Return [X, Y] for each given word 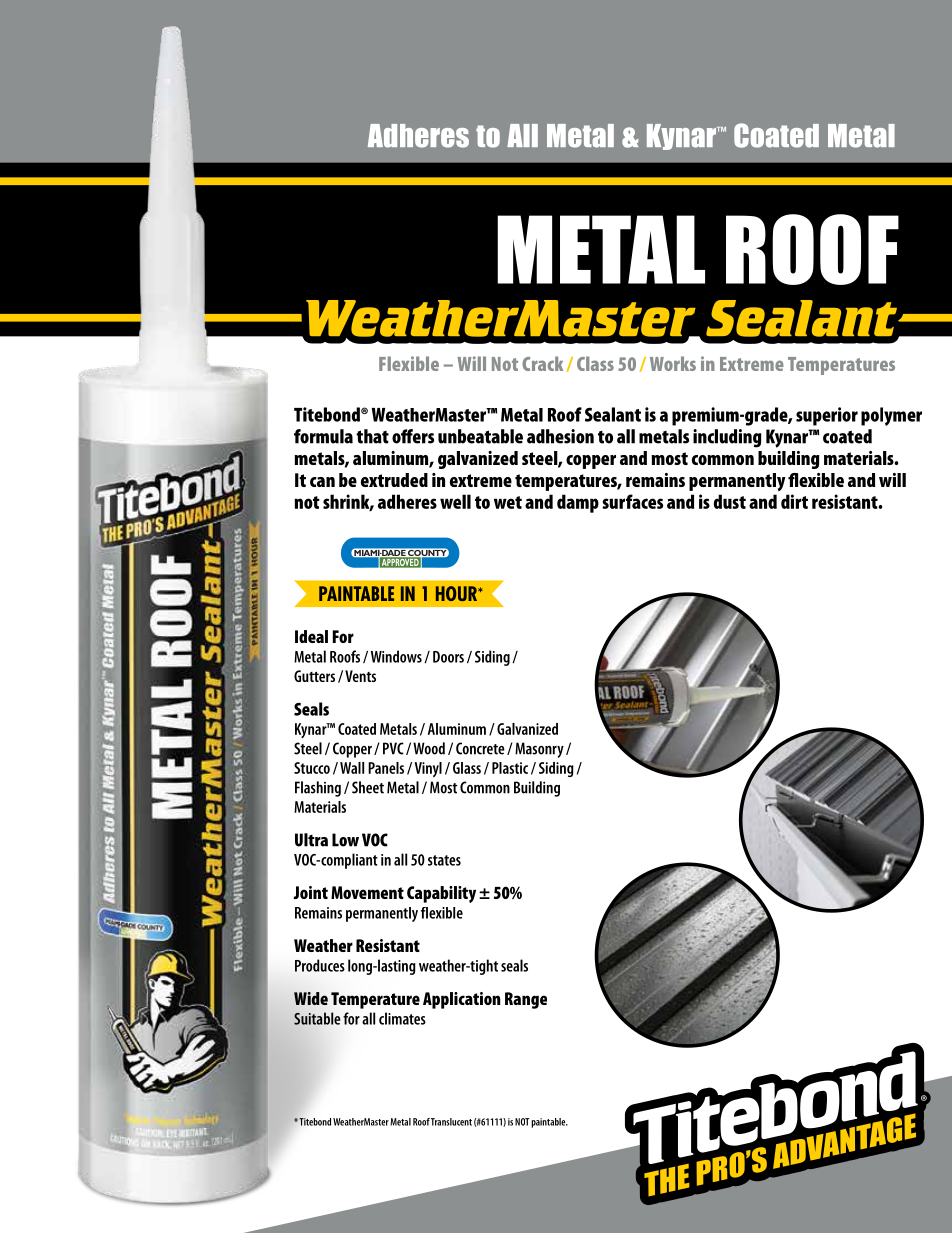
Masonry [539, 750]
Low [345, 840]
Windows [396, 656]
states [444, 860]
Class [595, 363]
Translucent [451, 1122]
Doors [448, 657]
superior [827, 416]
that [372, 436]
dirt [794, 501]
